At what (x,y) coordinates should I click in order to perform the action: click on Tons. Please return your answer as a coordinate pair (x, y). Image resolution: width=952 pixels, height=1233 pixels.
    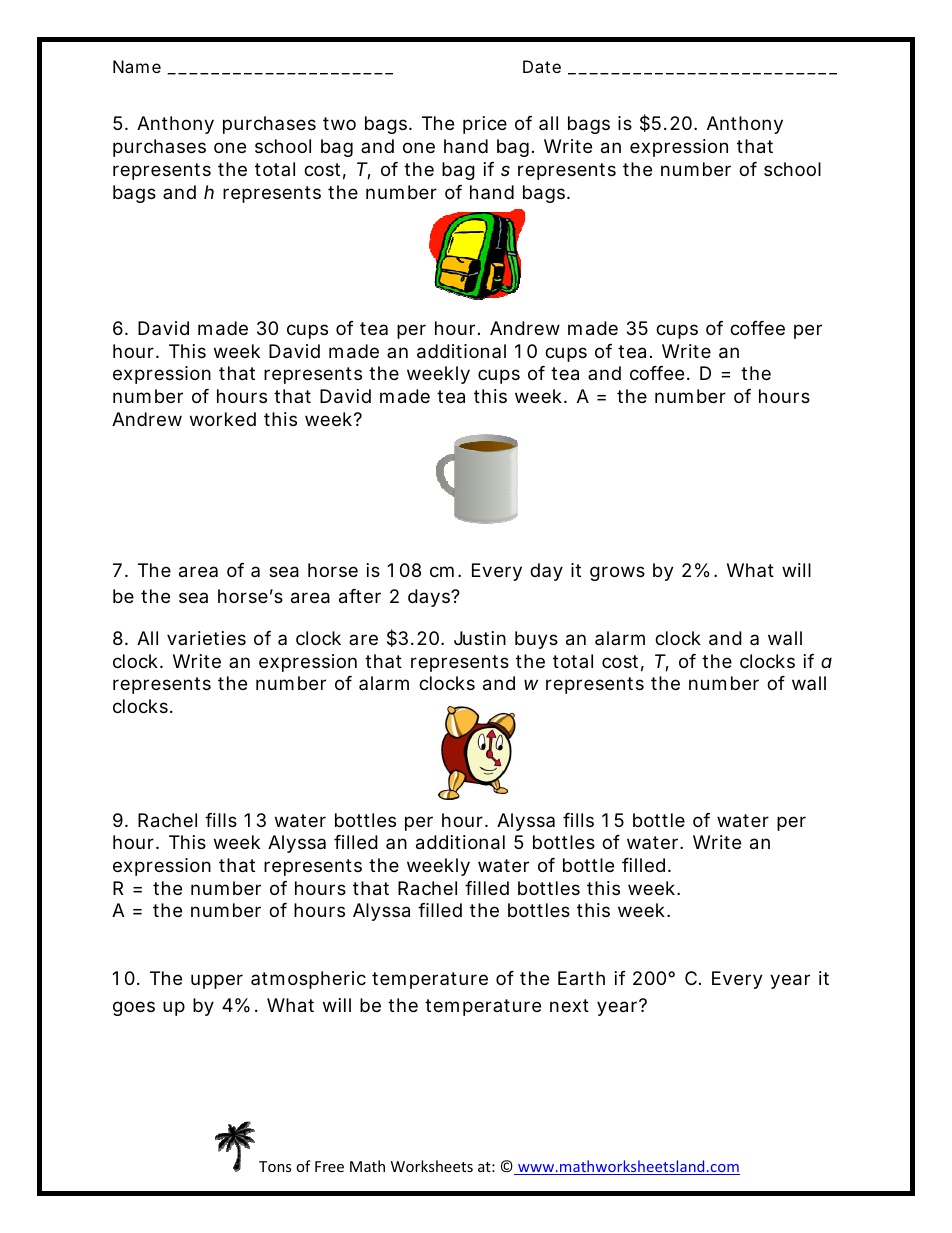
    Looking at the image, I should click on (275, 1166).
